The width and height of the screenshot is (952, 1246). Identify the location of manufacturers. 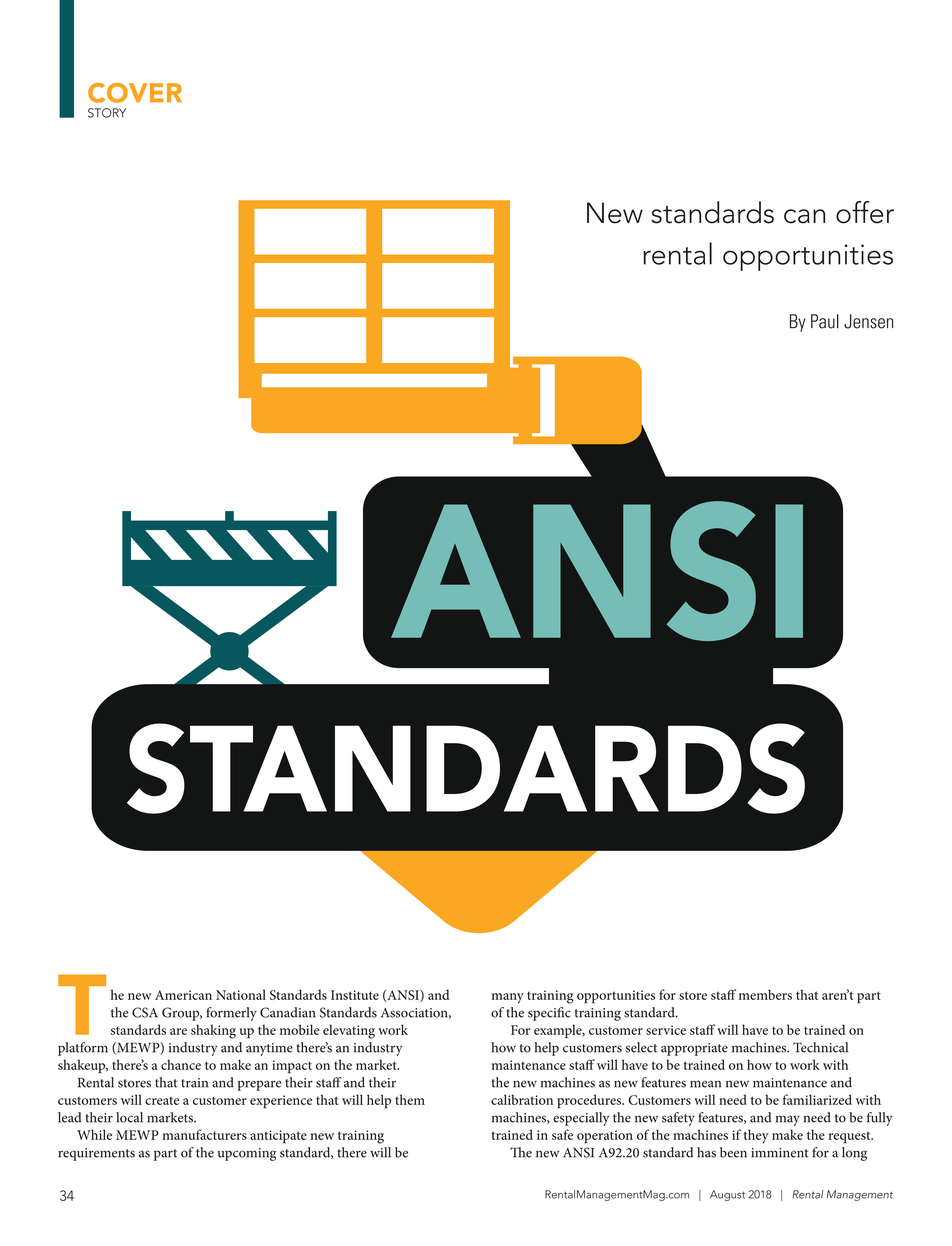
(204, 1134).
